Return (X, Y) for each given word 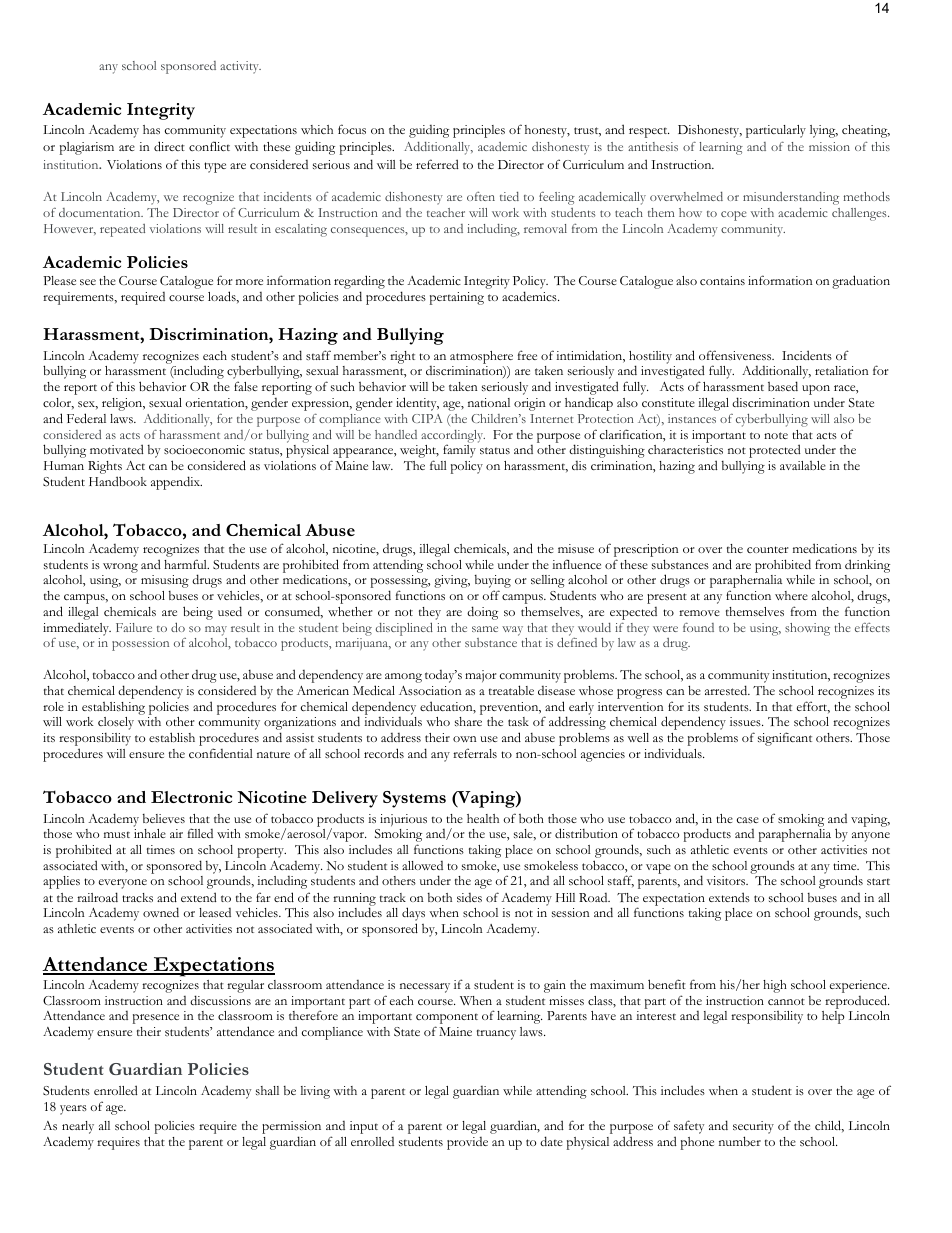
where (791, 595)
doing (482, 613)
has (151, 129)
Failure (134, 627)
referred (437, 164)
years (73, 1110)
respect (649, 133)
